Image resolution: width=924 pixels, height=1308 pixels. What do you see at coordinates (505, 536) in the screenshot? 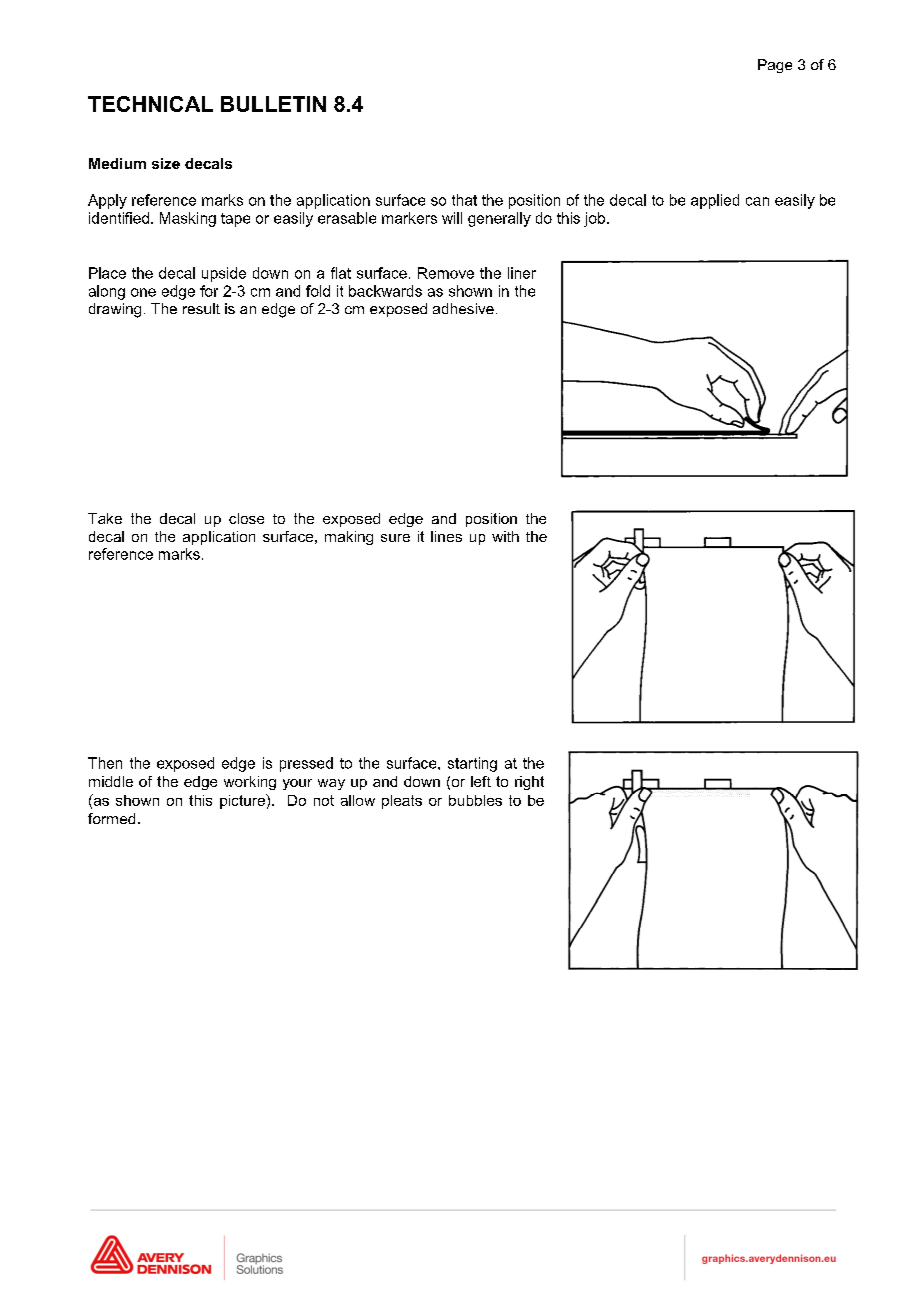
I see `with` at bounding box center [505, 536].
